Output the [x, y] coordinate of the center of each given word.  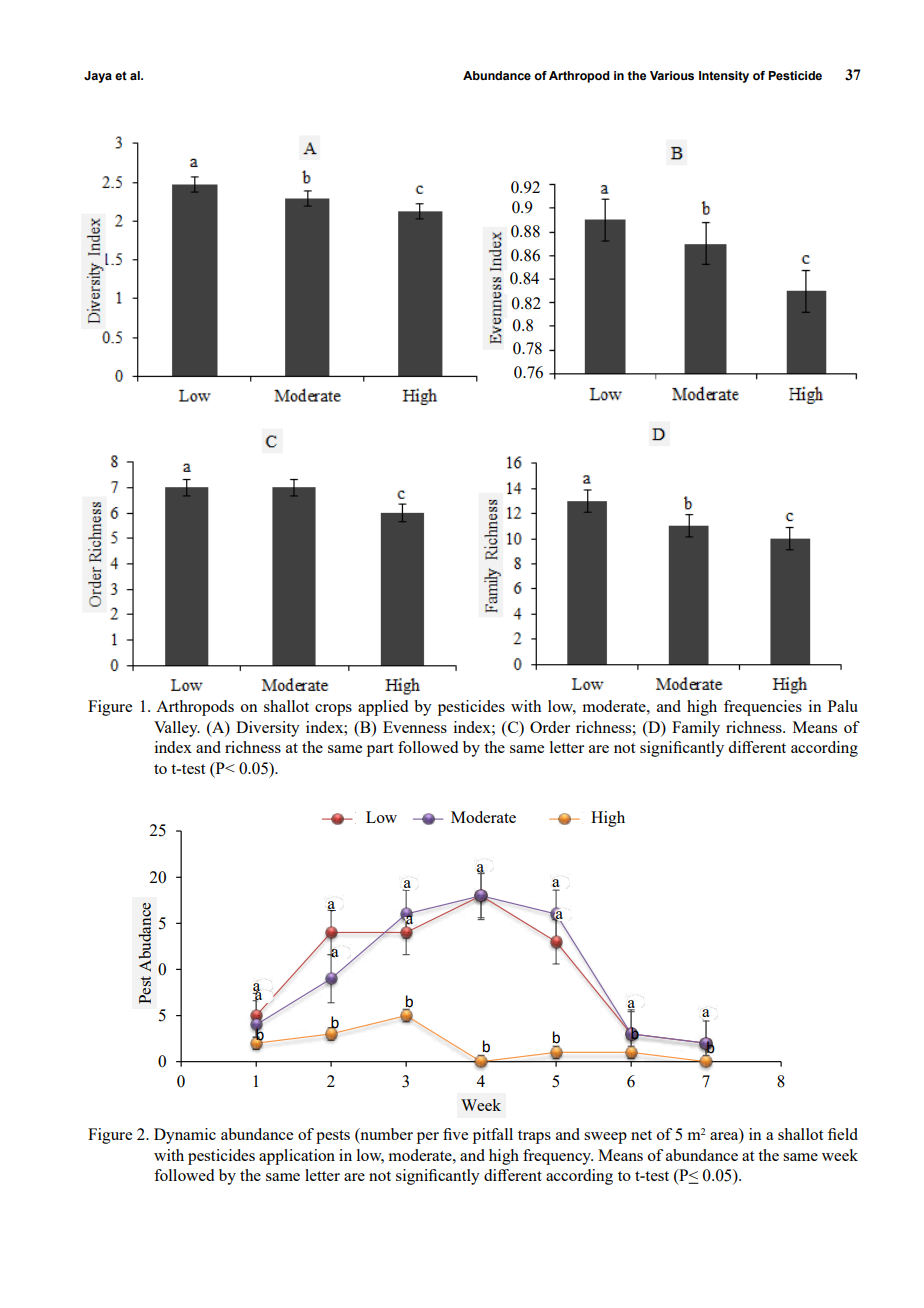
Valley [177, 729]
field [843, 1134]
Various [672, 75]
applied [383, 708]
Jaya [98, 77]
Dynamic [185, 1136]
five [455, 1134]
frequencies [763, 708]
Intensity [724, 77]
